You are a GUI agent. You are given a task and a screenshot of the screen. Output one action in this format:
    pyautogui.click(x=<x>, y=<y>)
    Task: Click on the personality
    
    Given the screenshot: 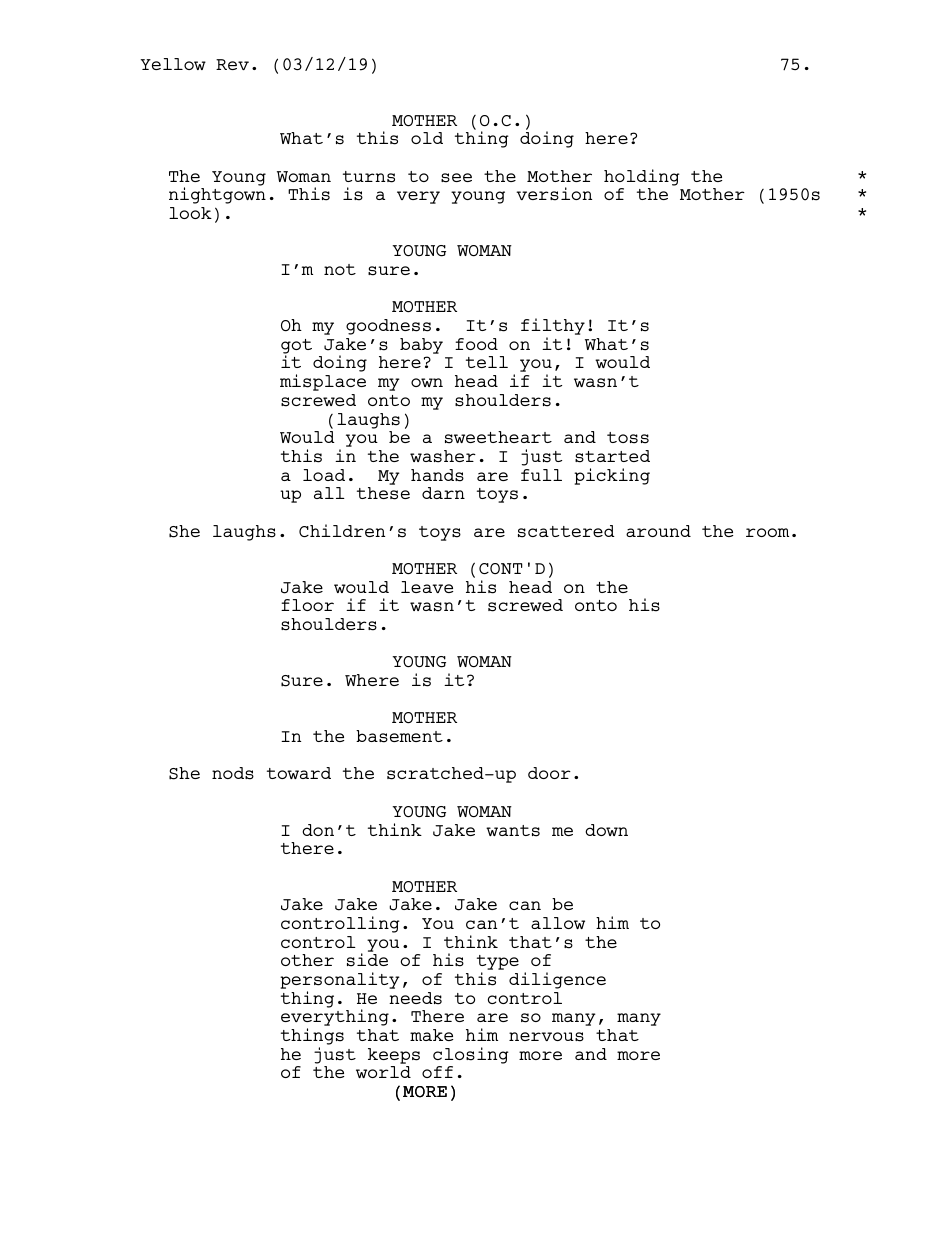 What is the action you would take?
    pyautogui.click(x=340, y=982)
